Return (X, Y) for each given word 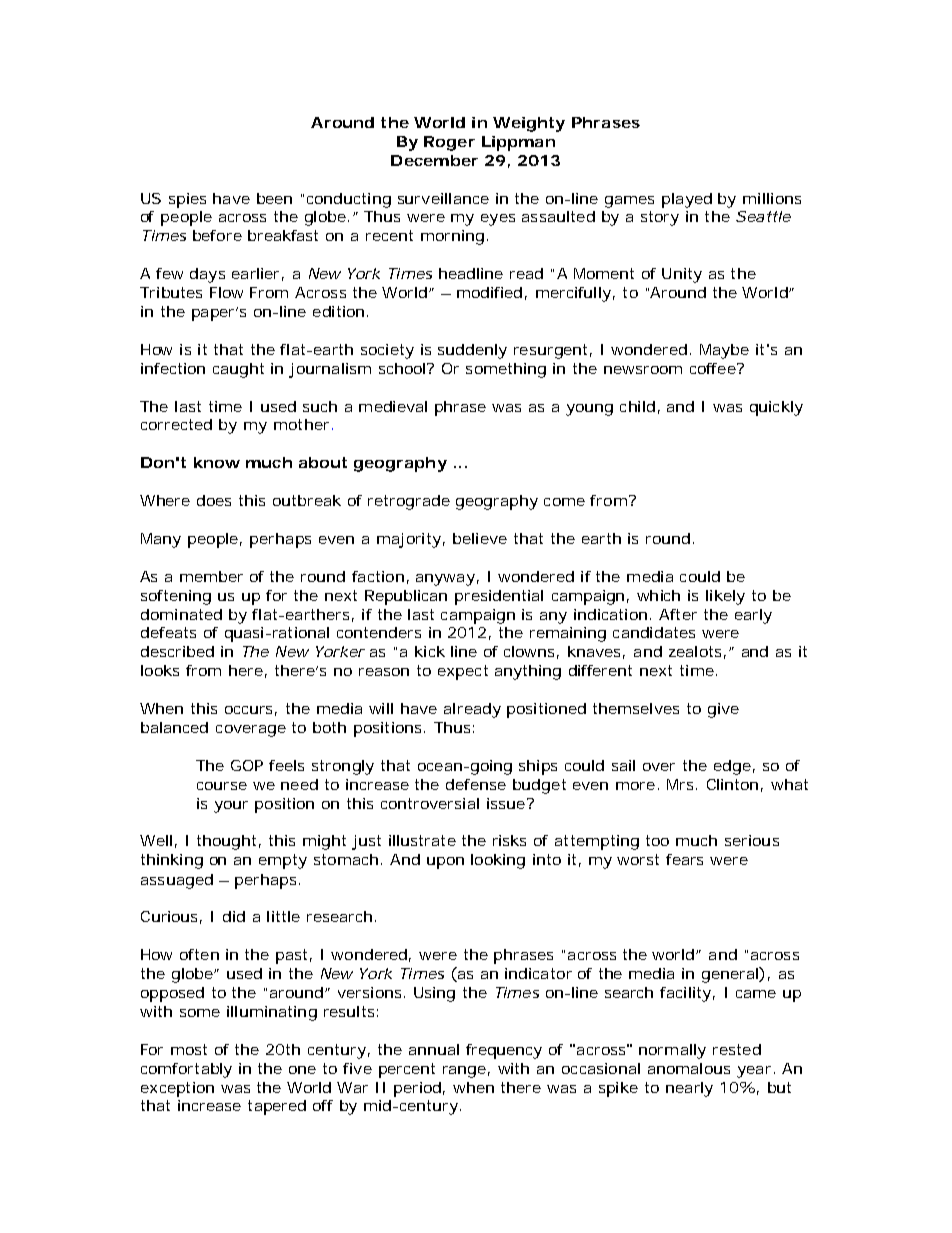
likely (725, 597)
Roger (449, 143)
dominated (181, 614)
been (274, 198)
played (687, 200)
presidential (499, 597)
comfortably (186, 1070)
